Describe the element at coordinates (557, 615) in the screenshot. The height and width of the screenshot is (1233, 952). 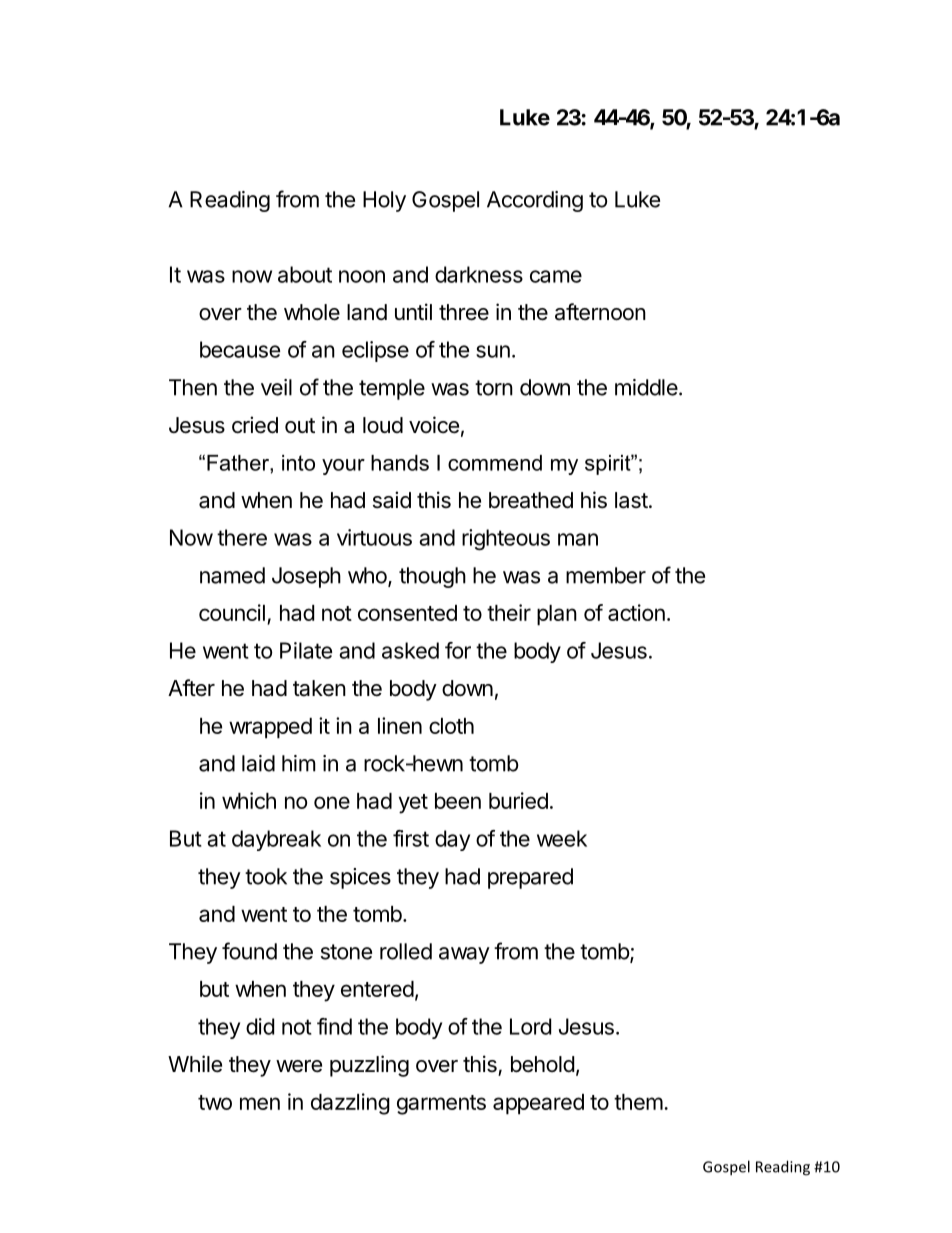
I see `plan` at that location.
